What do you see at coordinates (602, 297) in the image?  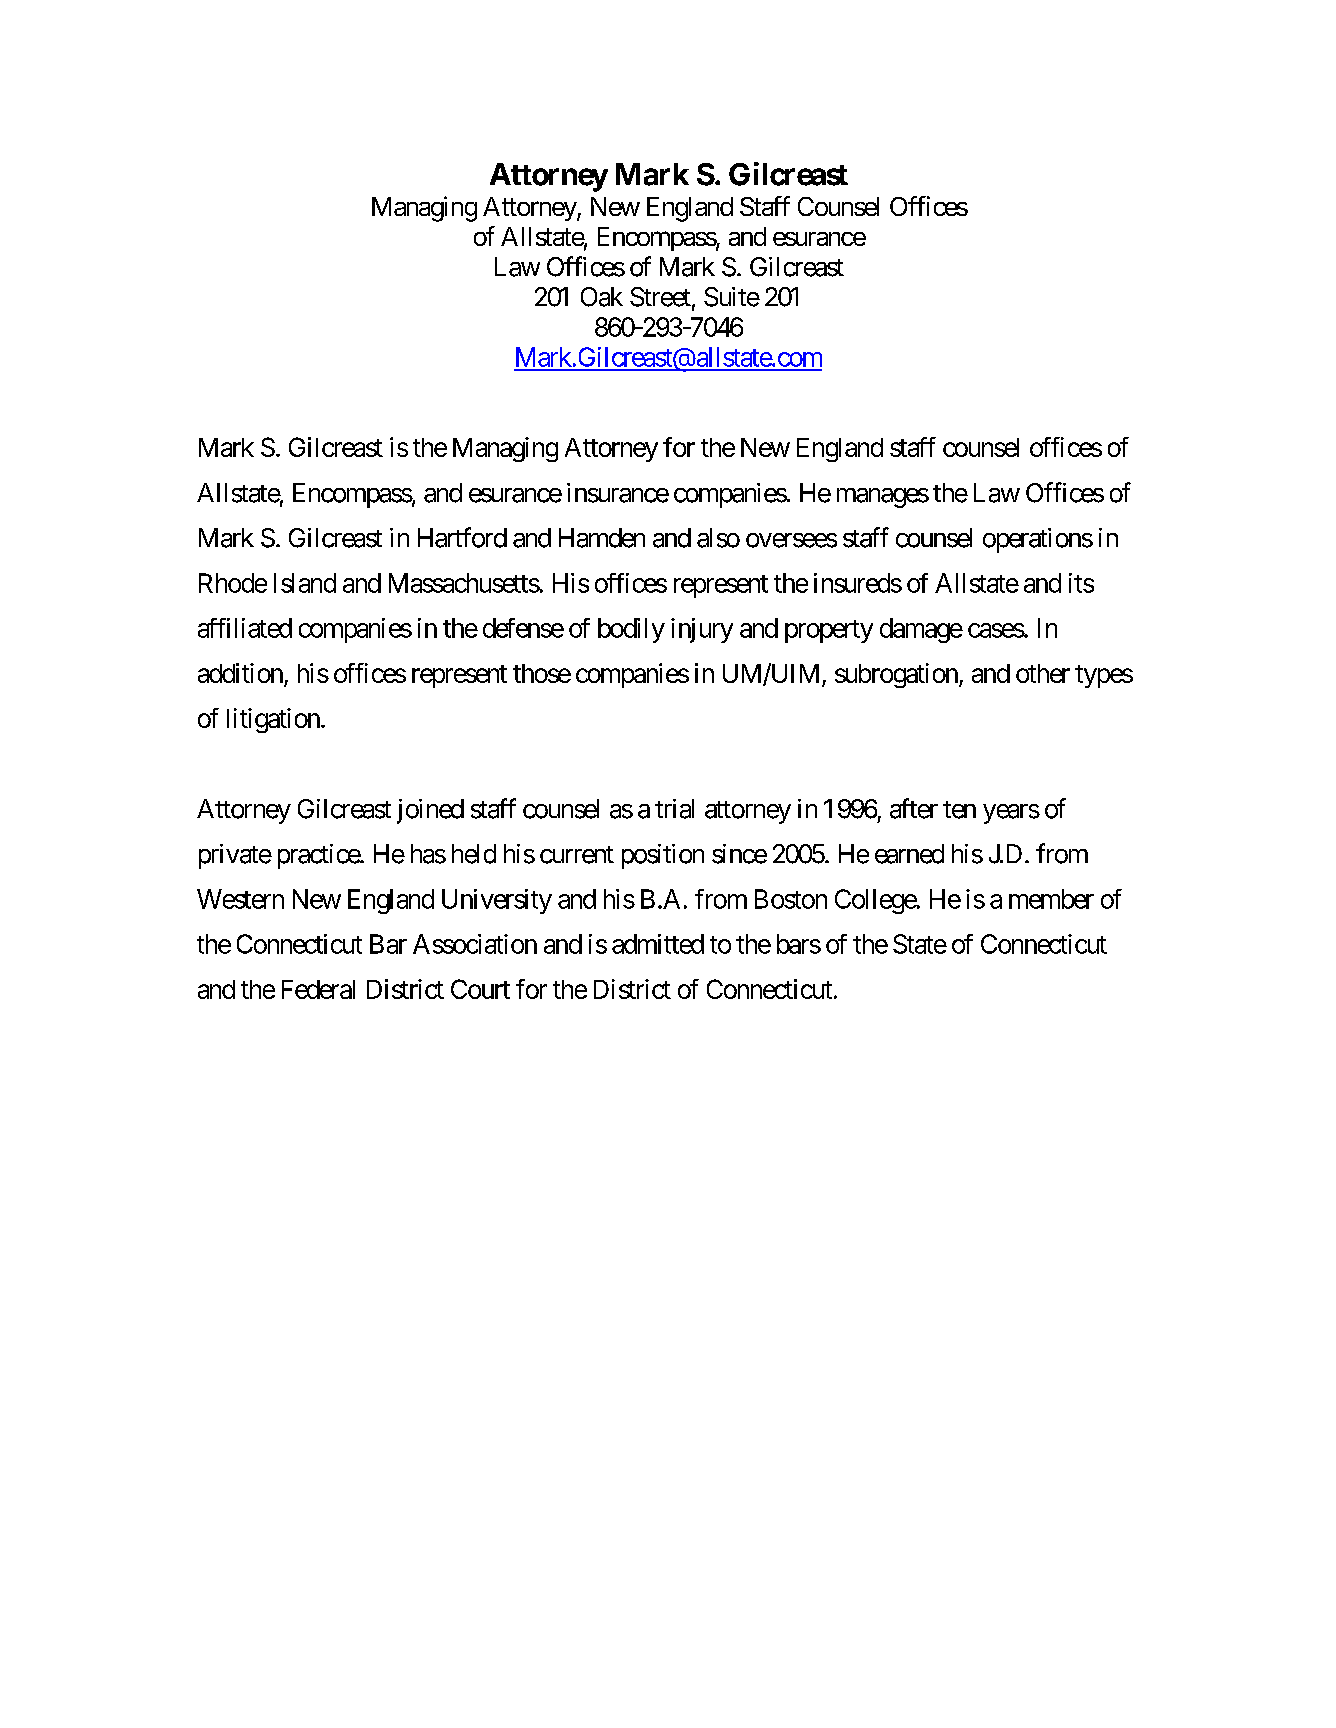 I see `Oak` at bounding box center [602, 297].
